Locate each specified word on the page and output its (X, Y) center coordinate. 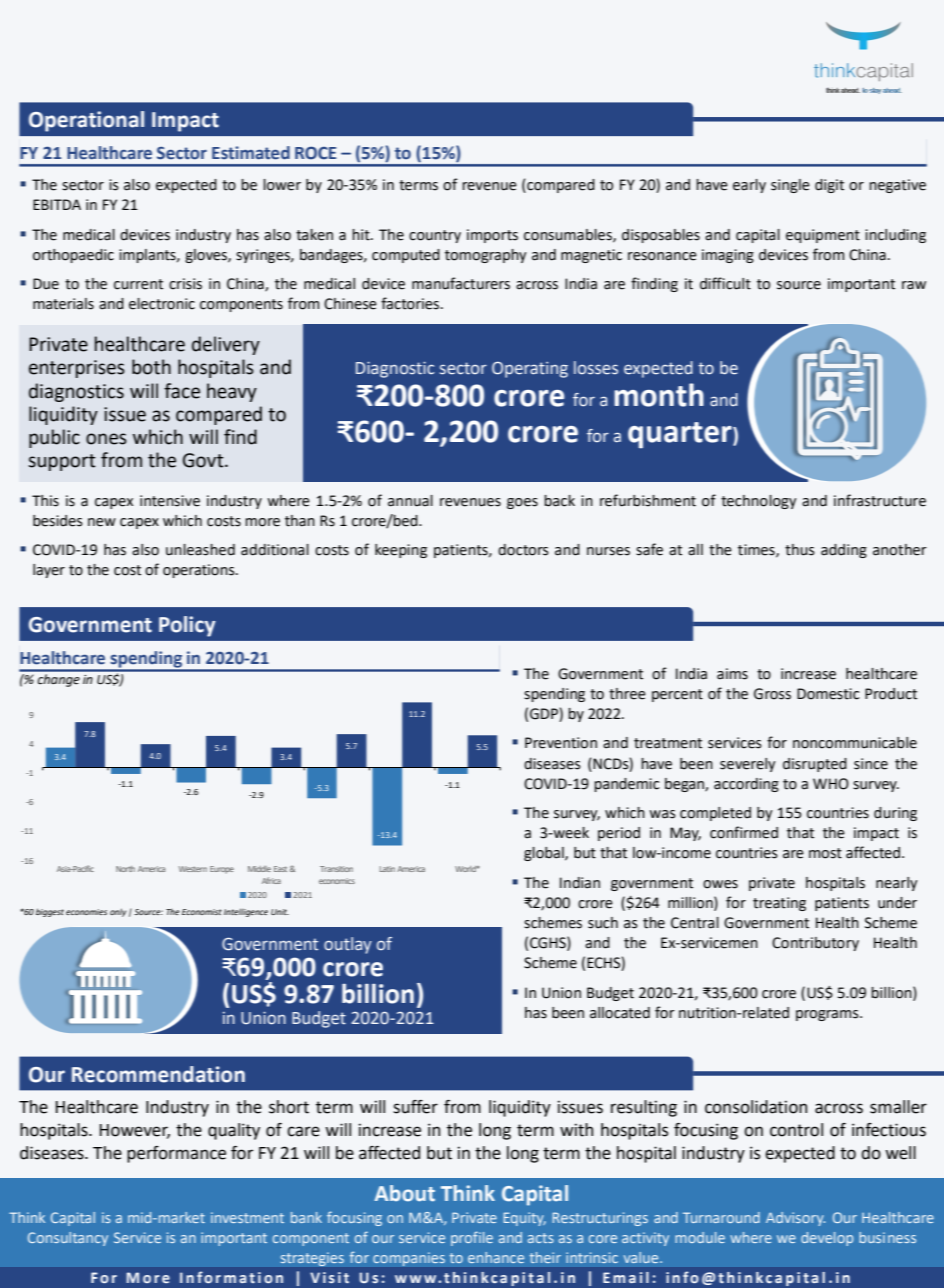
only (118, 912)
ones (106, 439)
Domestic (828, 694)
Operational (86, 121)
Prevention (561, 743)
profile (472, 1238)
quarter (681, 435)
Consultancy (68, 1239)
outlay (348, 945)
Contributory (815, 944)
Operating (530, 369)
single (790, 186)
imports (492, 236)
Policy (187, 626)
